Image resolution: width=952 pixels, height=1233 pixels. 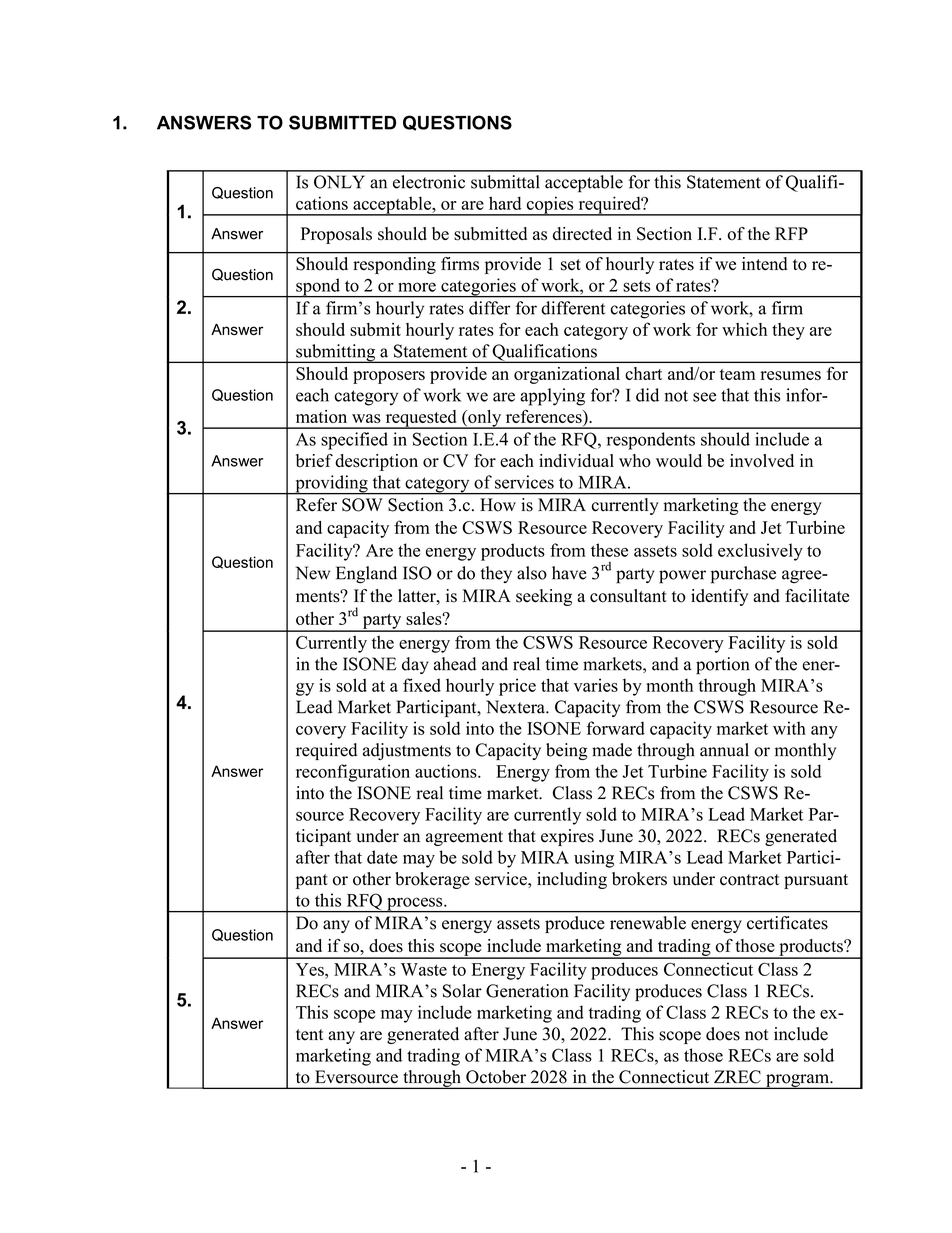 I want to click on copies, so click(x=550, y=206).
